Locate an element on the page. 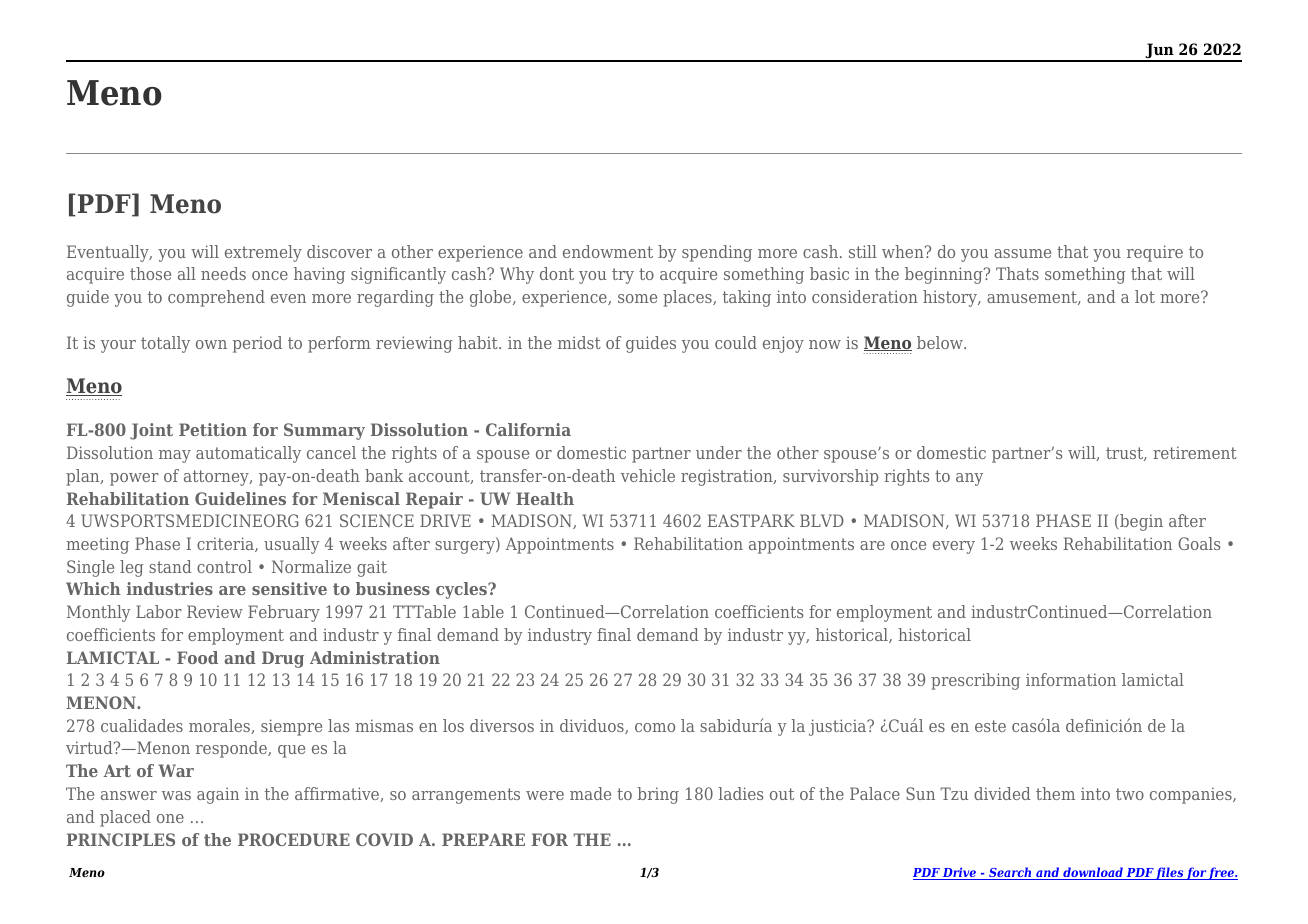  extremely is located at coordinates (263, 253).
